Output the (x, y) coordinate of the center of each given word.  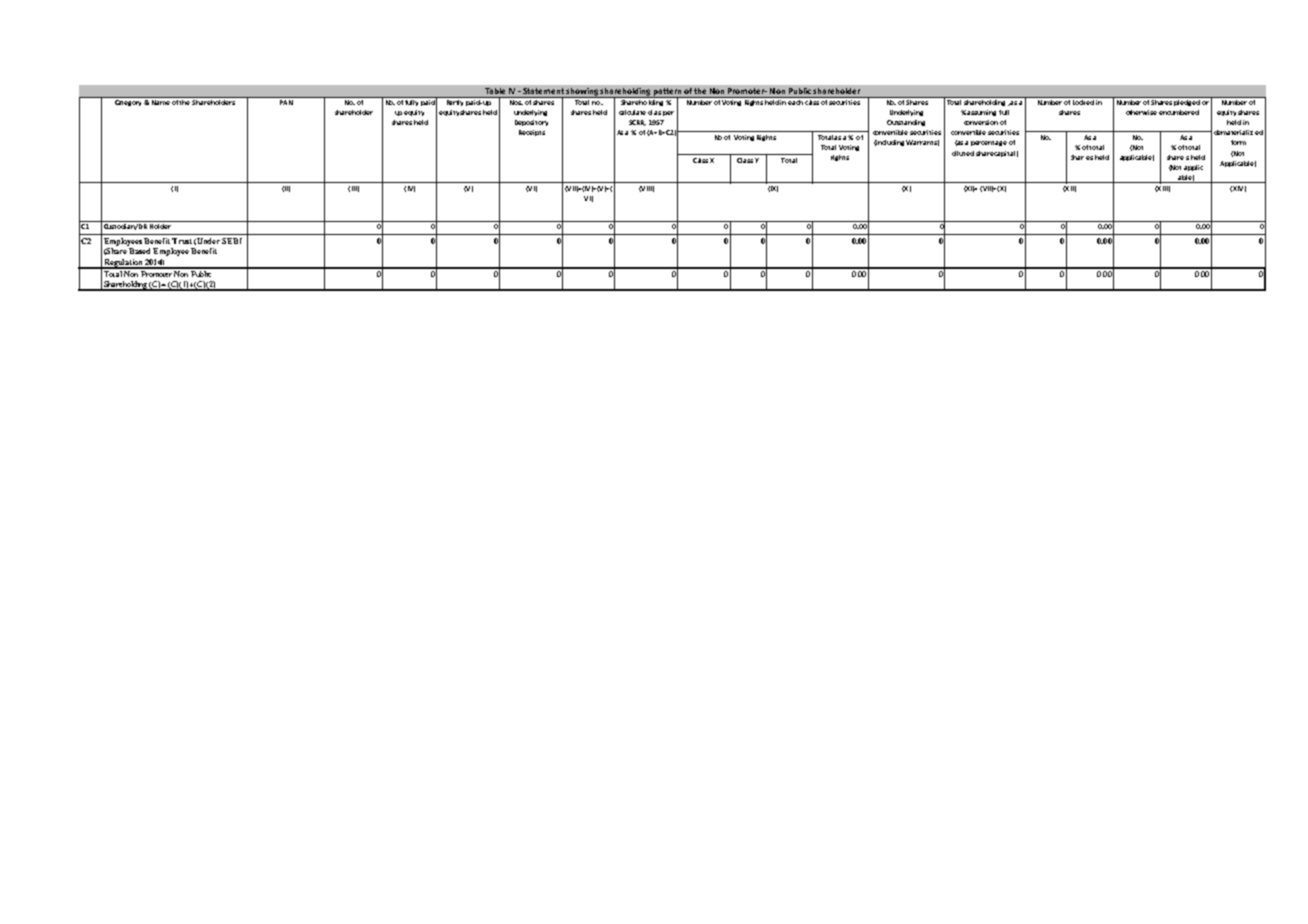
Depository (531, 123)
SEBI (232, 241)
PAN (286, 102)
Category (130, 103)
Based (139, 251)
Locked (1083, 102)
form (1238, 142)
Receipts (532, 133)
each (795, 102)
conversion (981, 122)
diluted (963, 153)
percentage (989, 143)
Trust (182, 241)
